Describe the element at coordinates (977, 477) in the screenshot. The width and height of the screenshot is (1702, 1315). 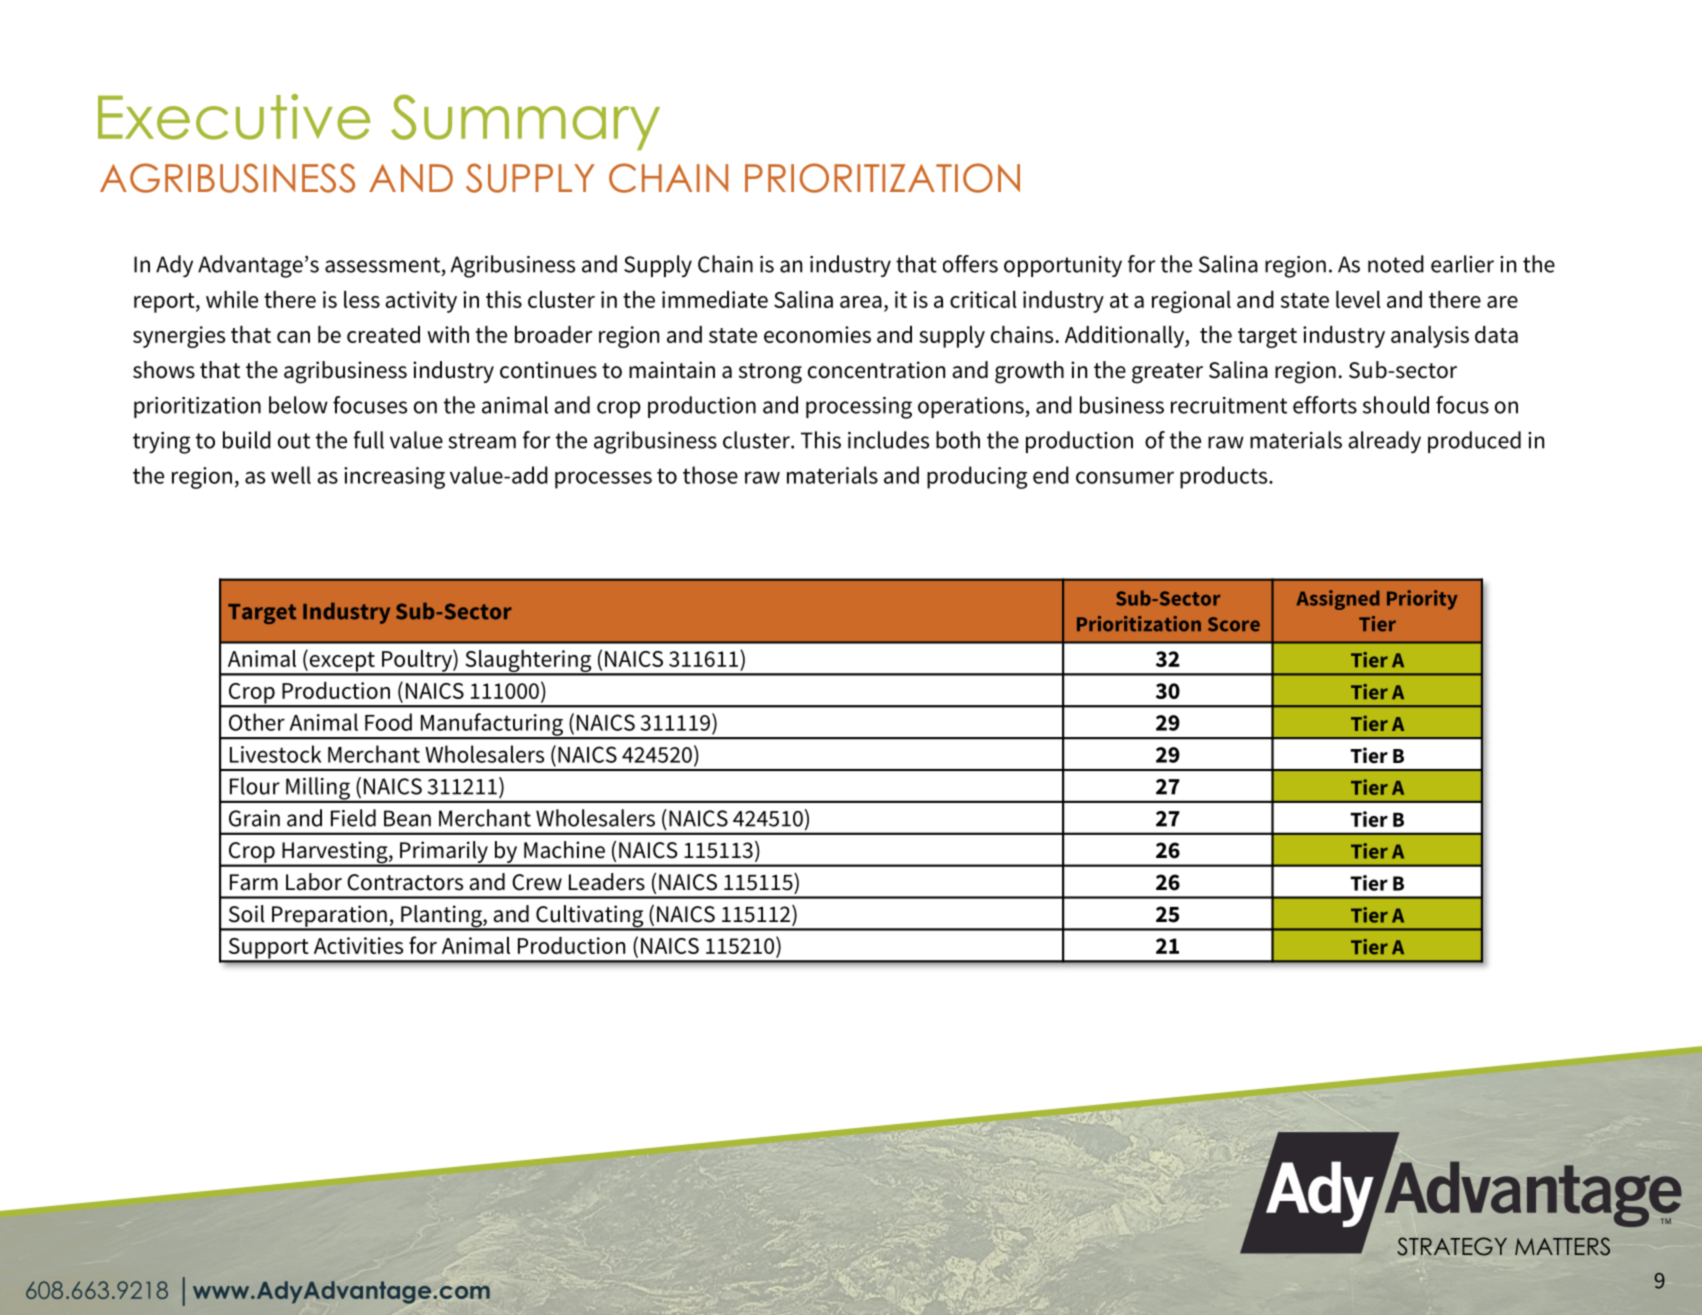
I see `producing` at that location.
